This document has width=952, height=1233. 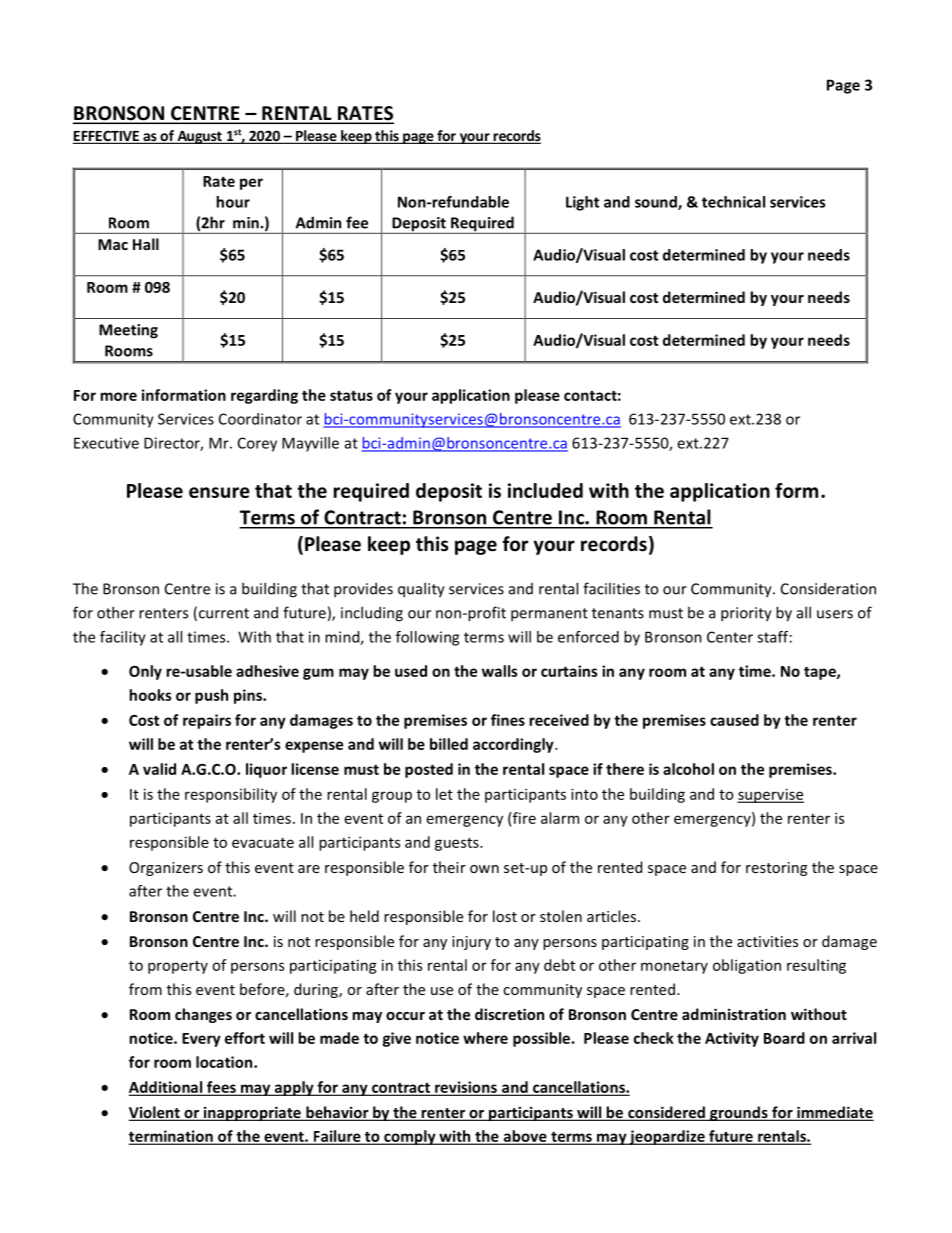 I want to click on revisions, so click(x=466, y=1088).
